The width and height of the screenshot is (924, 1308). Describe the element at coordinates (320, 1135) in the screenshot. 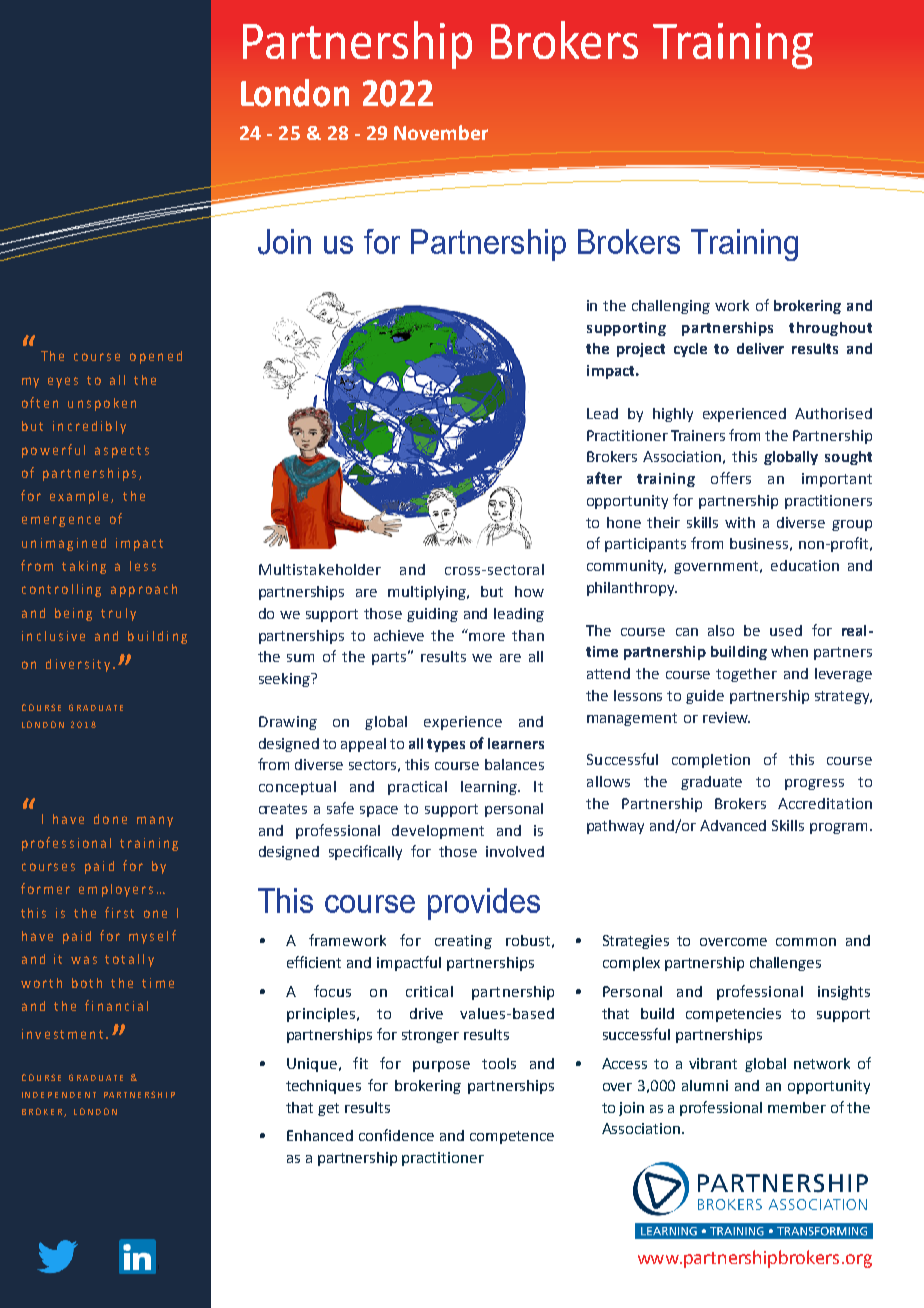

I see `Enhanced` at that location.
